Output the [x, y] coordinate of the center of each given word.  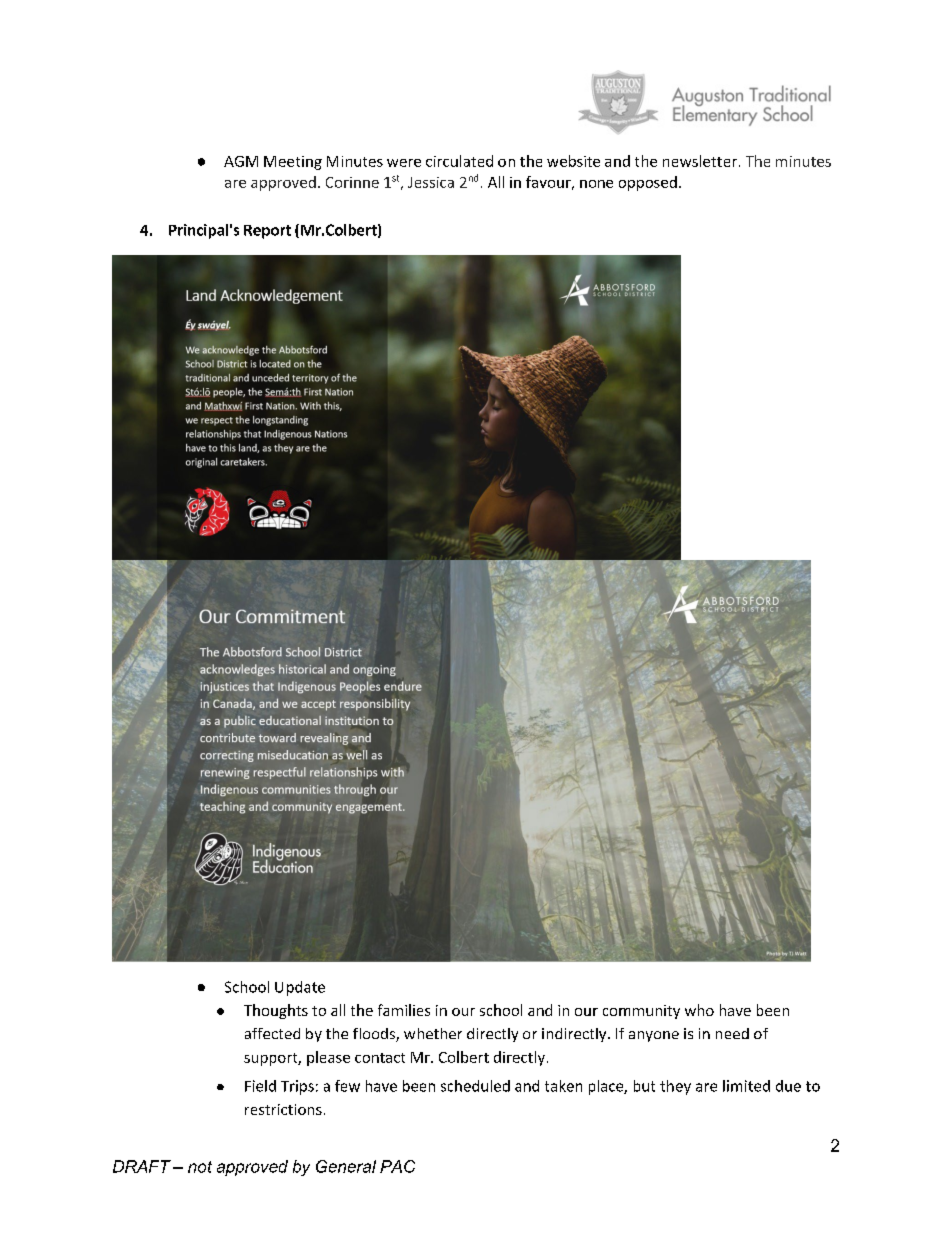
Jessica [431, 182]
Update [300, 988]
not [200, 1167]
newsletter [700, 161]
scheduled [475, 1086]
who [699, 1010]
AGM [241, 161]
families [404, 1010]
